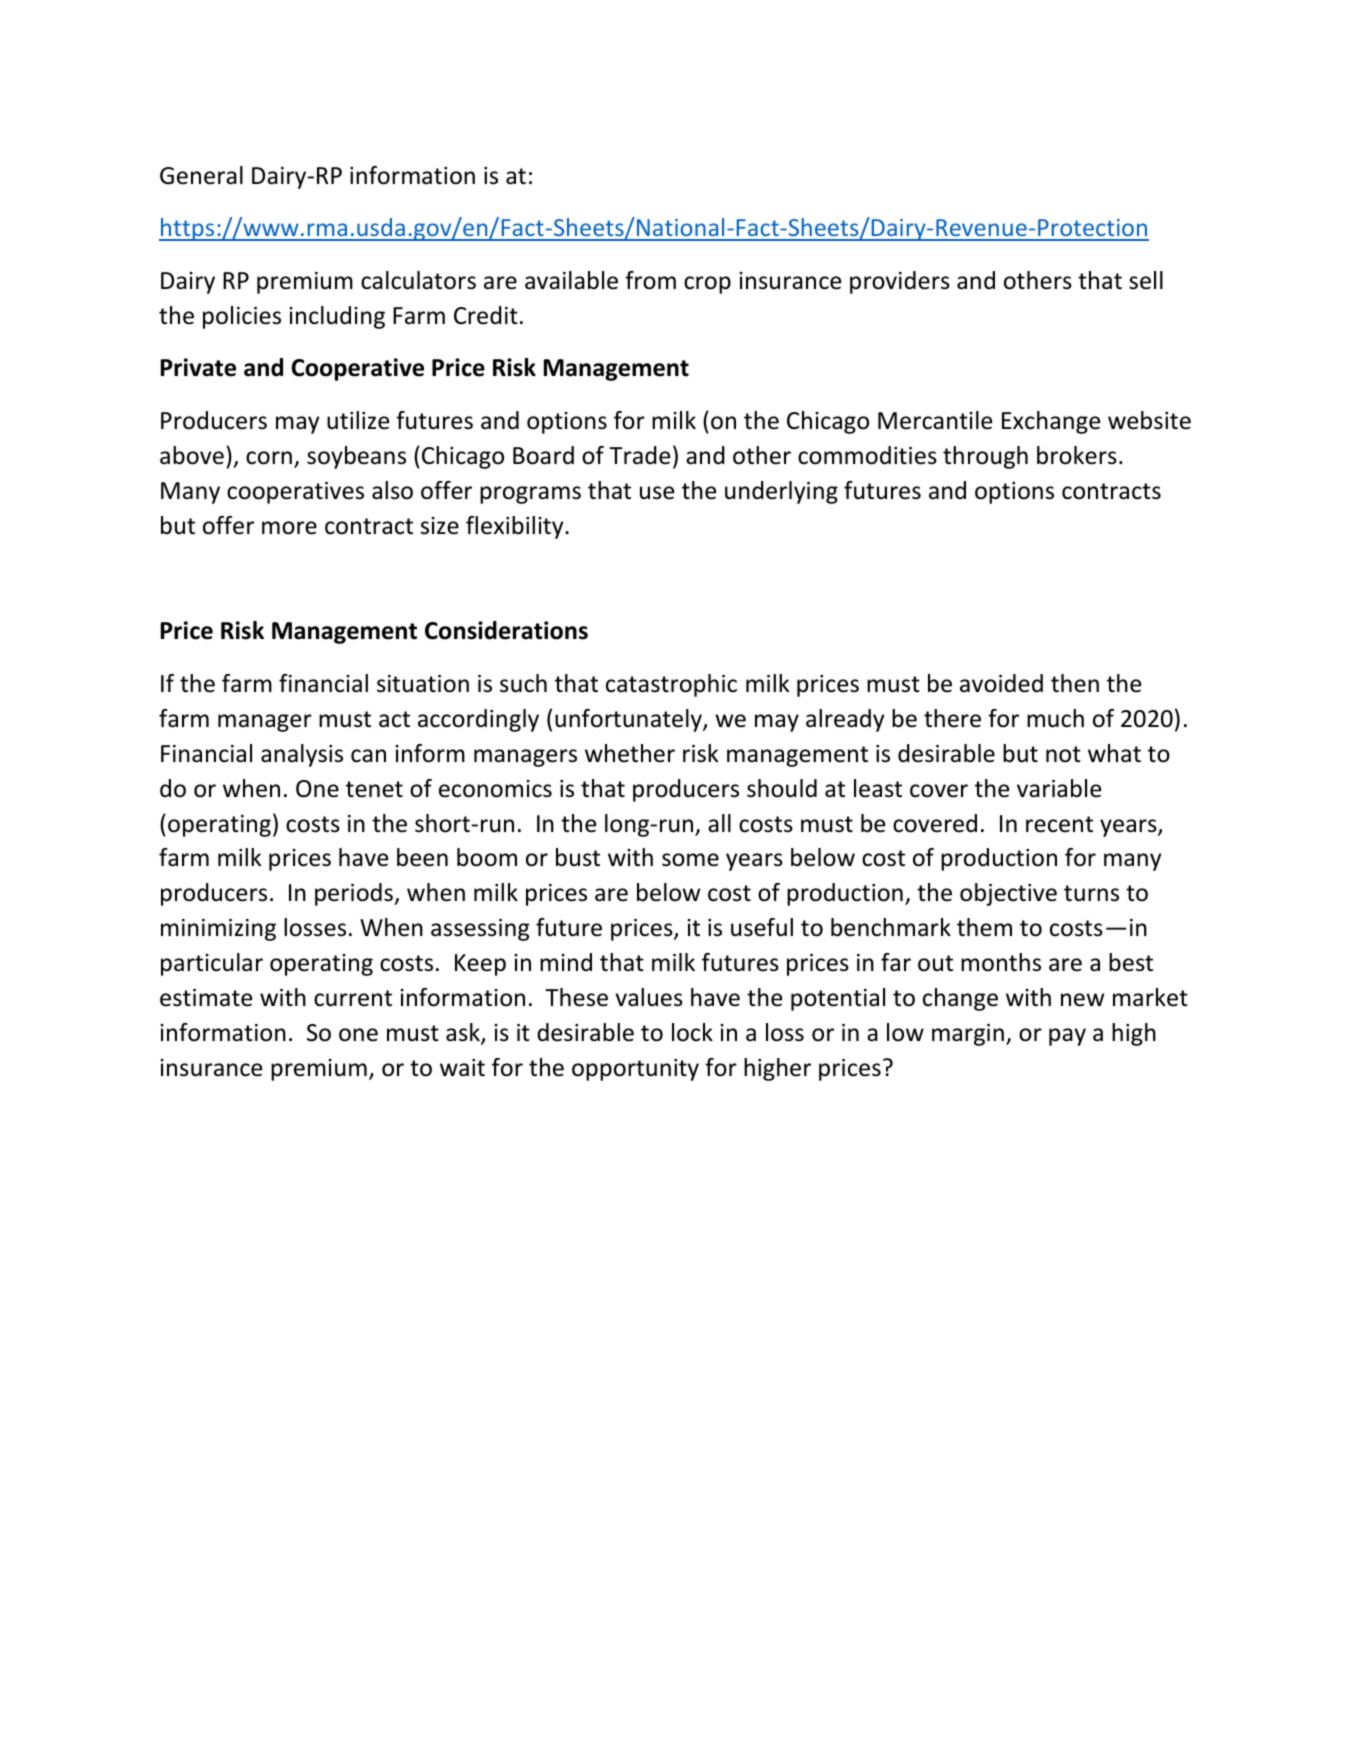 The width and height of the image is (1352, 1750). I want to click on lock, so click(692, 1032).
